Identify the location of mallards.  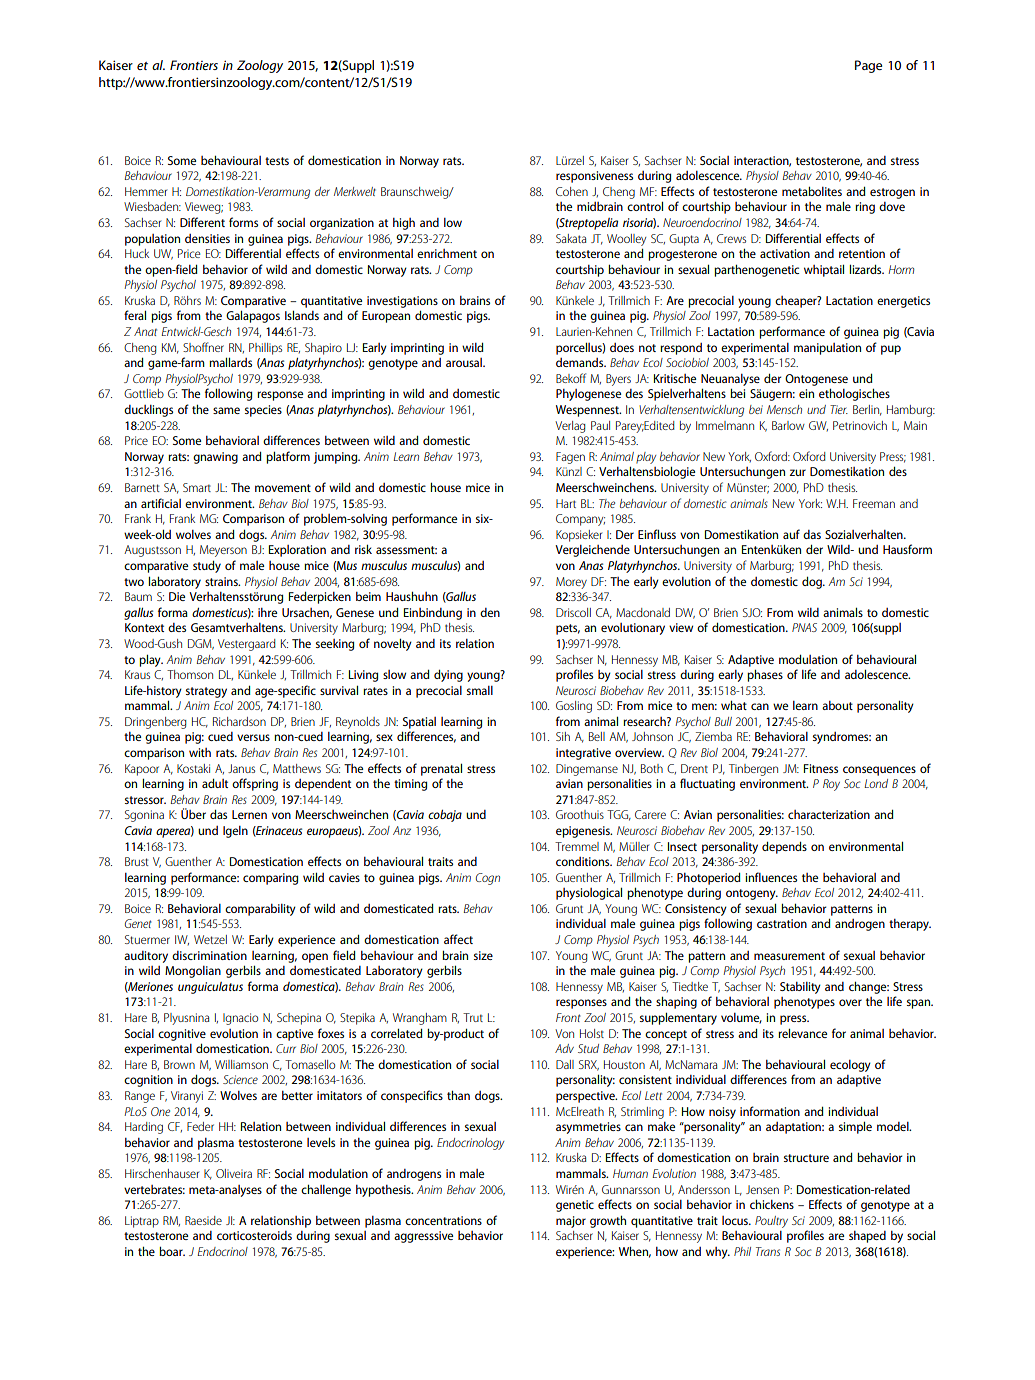
(230, 362).
